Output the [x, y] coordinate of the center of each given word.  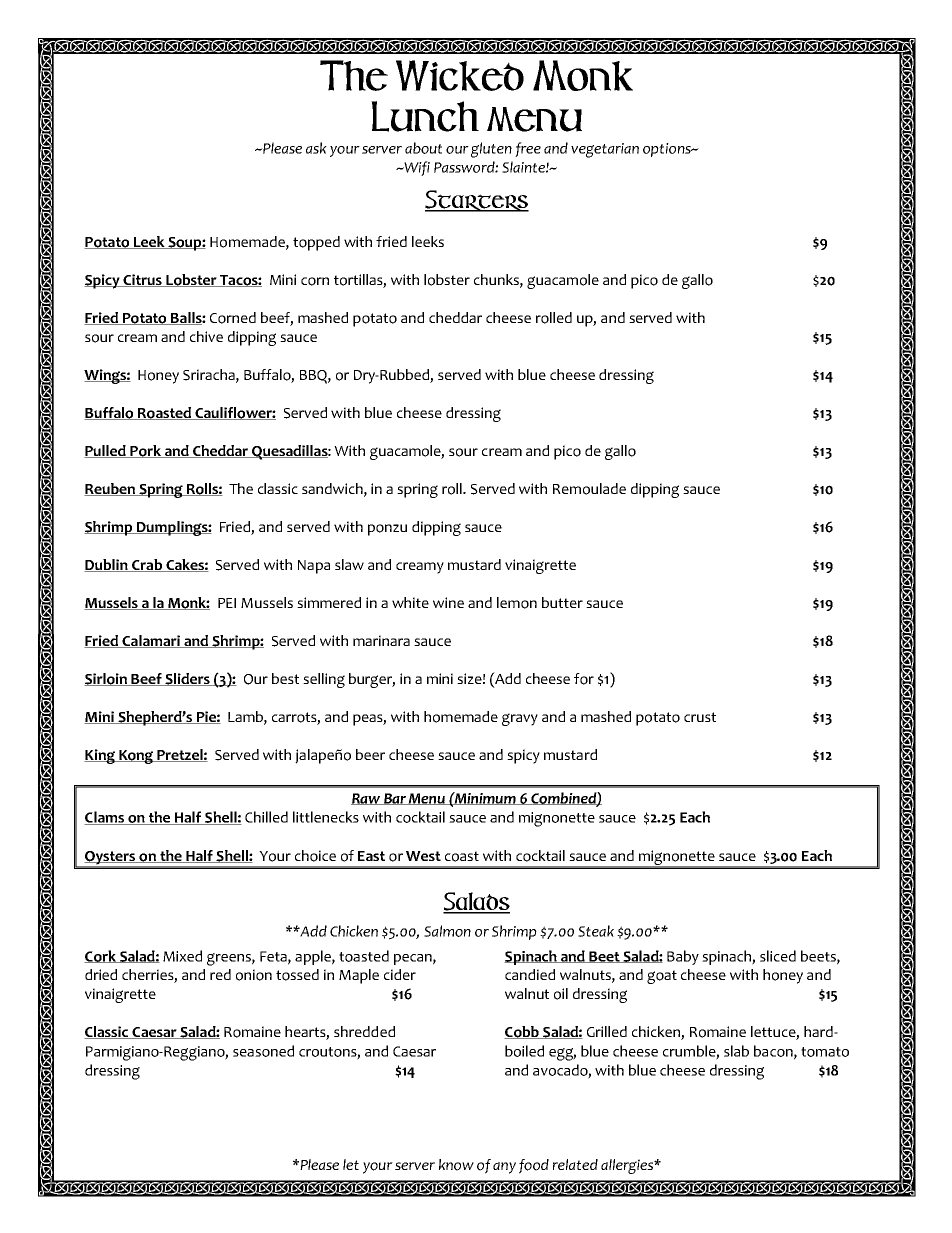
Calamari [151, 641]
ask [316, 148]
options [668, 150]
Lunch [425, 116]
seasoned [263, 1051]
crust [700, 717]
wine [448, 602]
